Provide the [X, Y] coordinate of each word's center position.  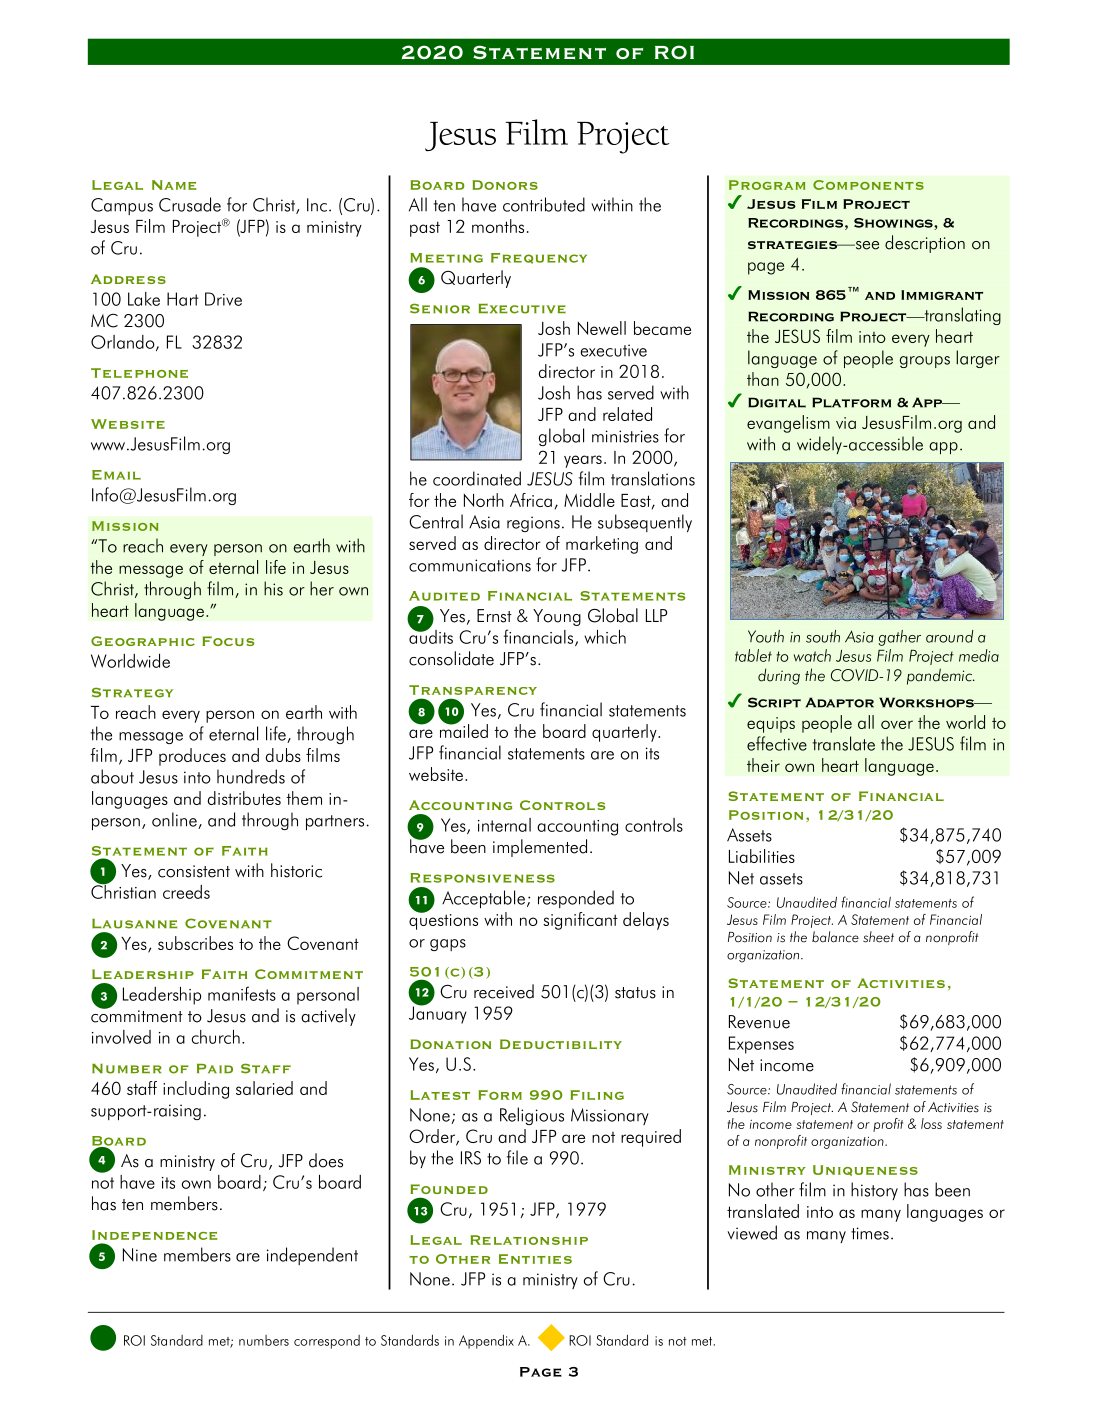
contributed [544, 204]
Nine [140, 1255]
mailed [464, 730]
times [870, 1233]
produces [192, 757]
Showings [894, 224]
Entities [535, 1259]
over [897, 724]
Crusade [190, 204]
